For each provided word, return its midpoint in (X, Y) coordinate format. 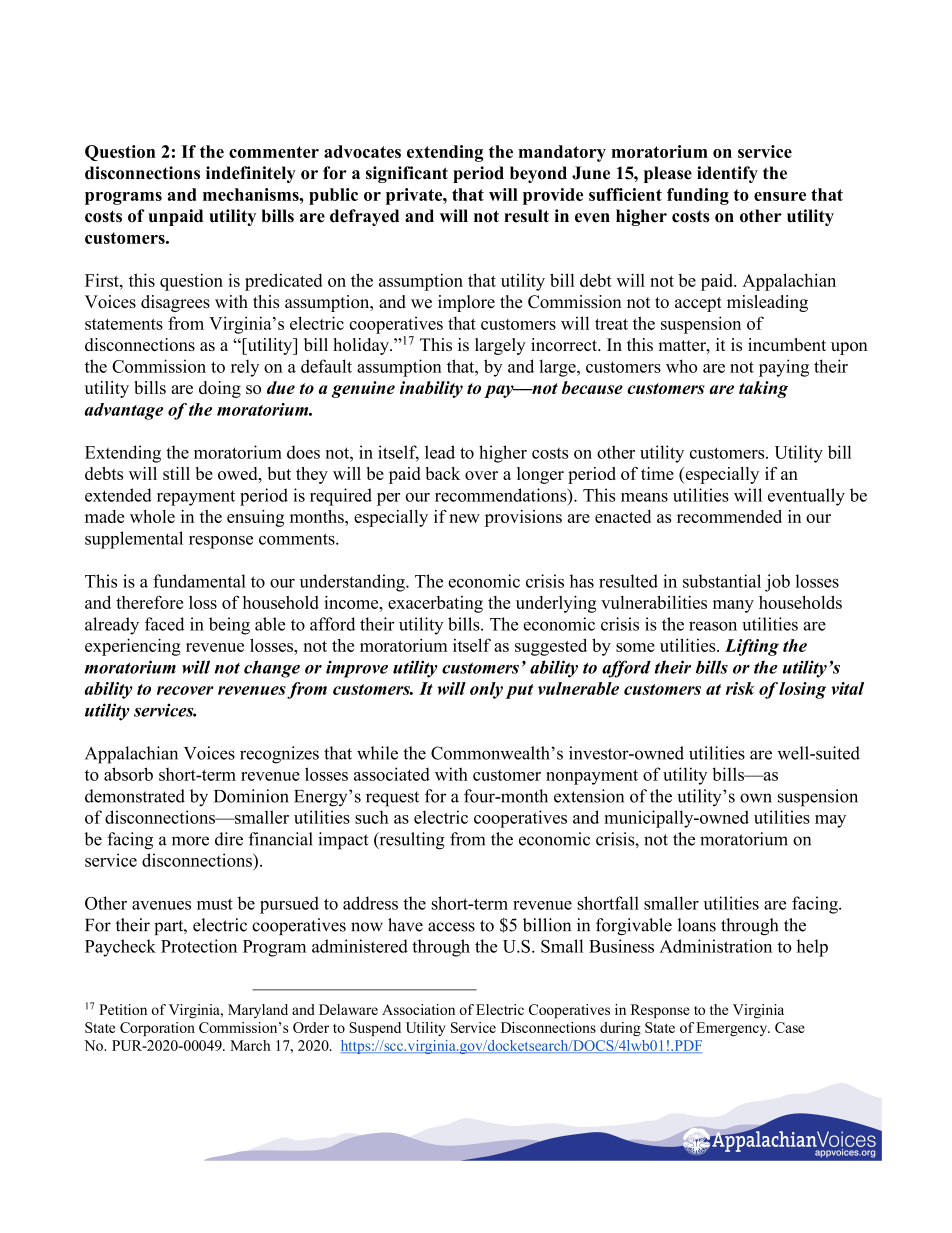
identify (727, 174)
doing (220, 389)
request (392, 799)
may (830, 821)
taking (763, 389)
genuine (363, 389)
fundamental (199, 581)
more (190, 841)
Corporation (157, 1029)
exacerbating (435, 604)
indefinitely (251, 174)
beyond (538, 174)
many (733, 606)
